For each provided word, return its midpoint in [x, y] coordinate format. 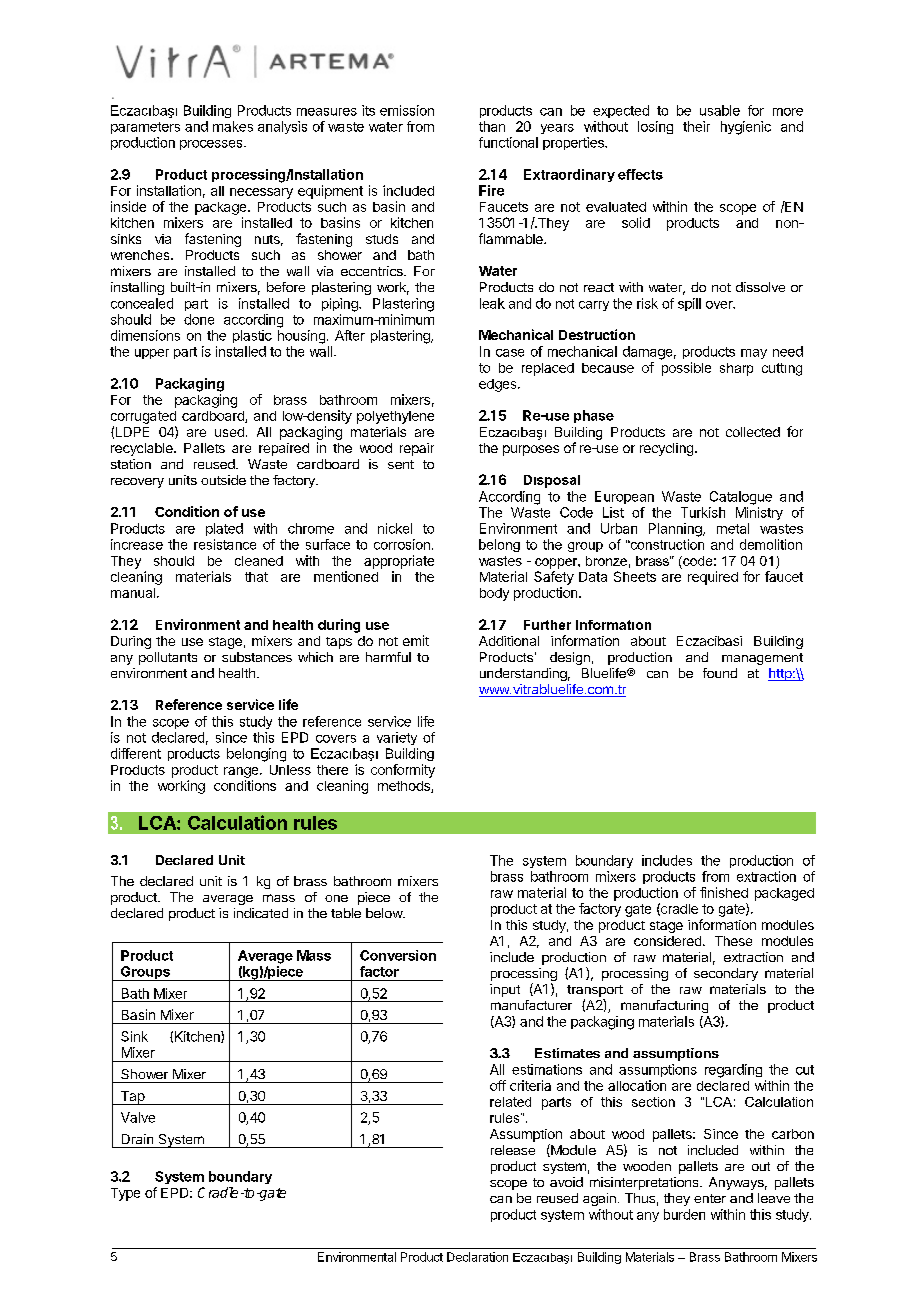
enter [710, 1198]
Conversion [398, 955]
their [696, 126]
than [492, 126]
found [720, 673]
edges [499, 385]
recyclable [143, 449]
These [733, 941]
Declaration [477, 1257]
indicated [261, 913]
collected [753, 432]
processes [212, 145]
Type [125, 1194]
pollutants [168, 658]
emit [416, 640]
